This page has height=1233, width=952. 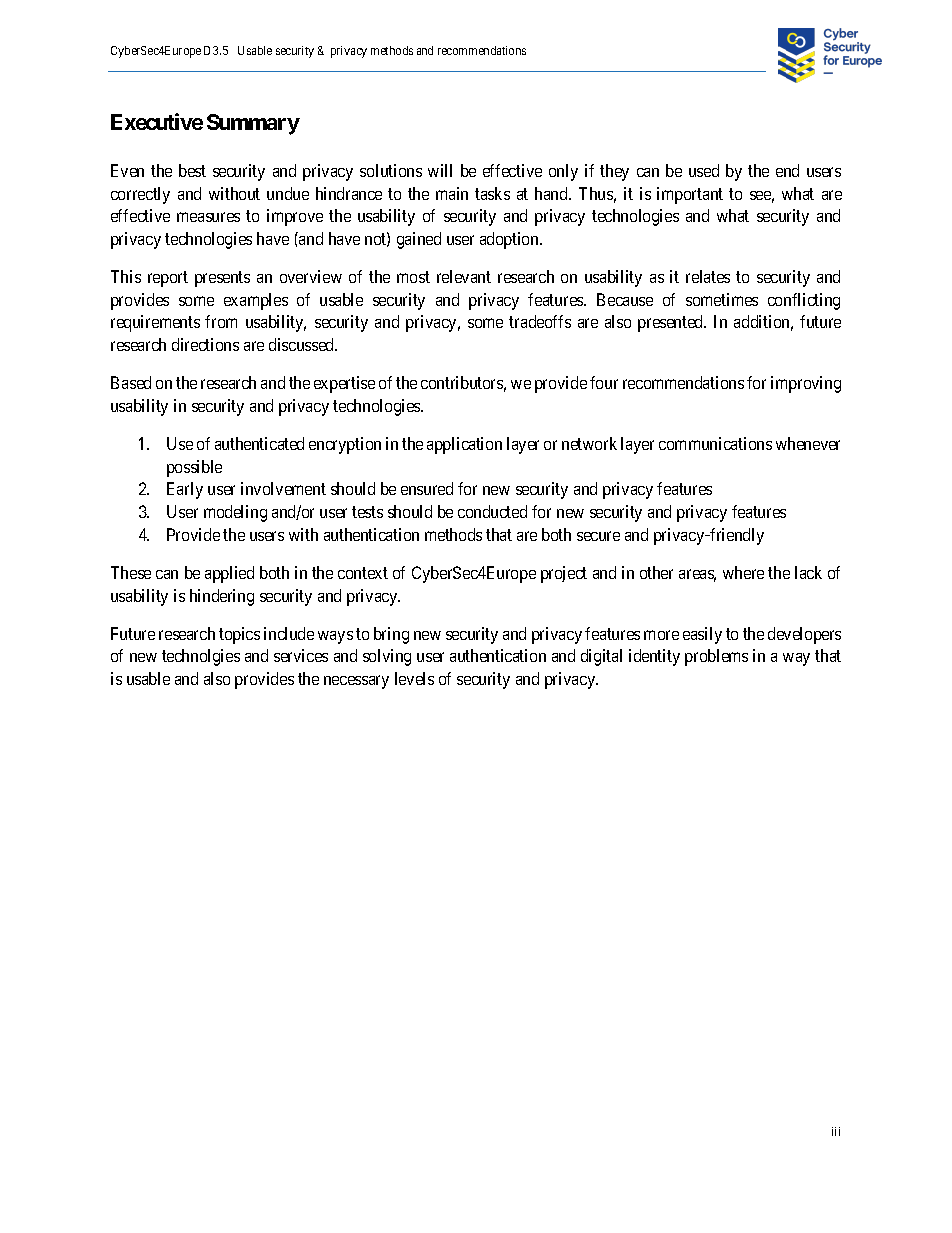 I want to click on bring, so click(x=391, y=635).
